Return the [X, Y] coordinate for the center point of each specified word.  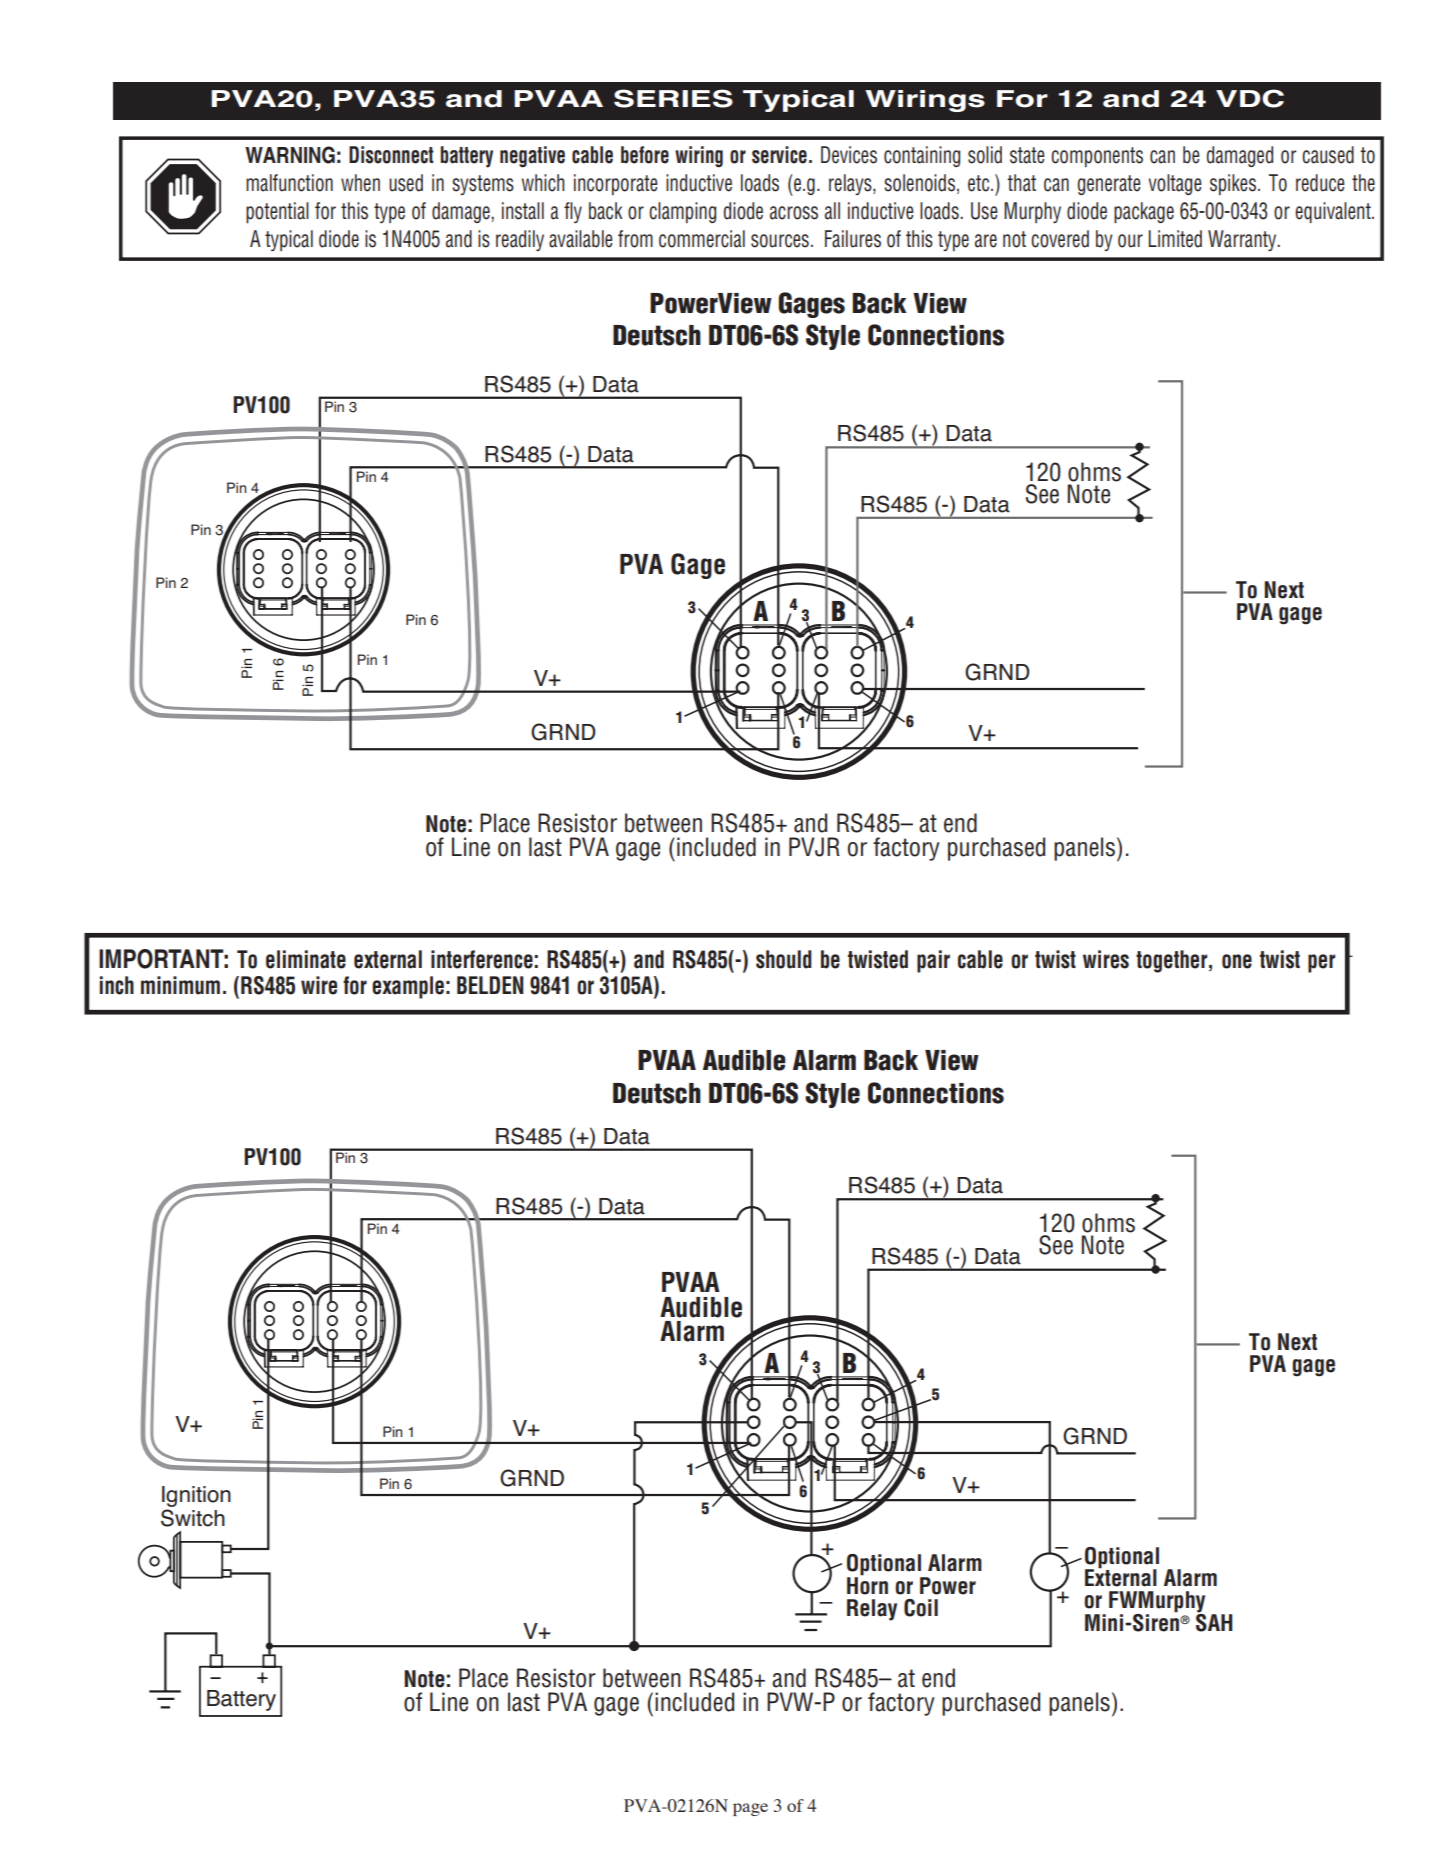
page [750, 1809]
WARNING [290, 155]
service [779, 155]
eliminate [306, 959]
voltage [1175, 184]
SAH [1214, 1621]
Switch [193, 1518]
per [1321, 963]
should [784, 959]
